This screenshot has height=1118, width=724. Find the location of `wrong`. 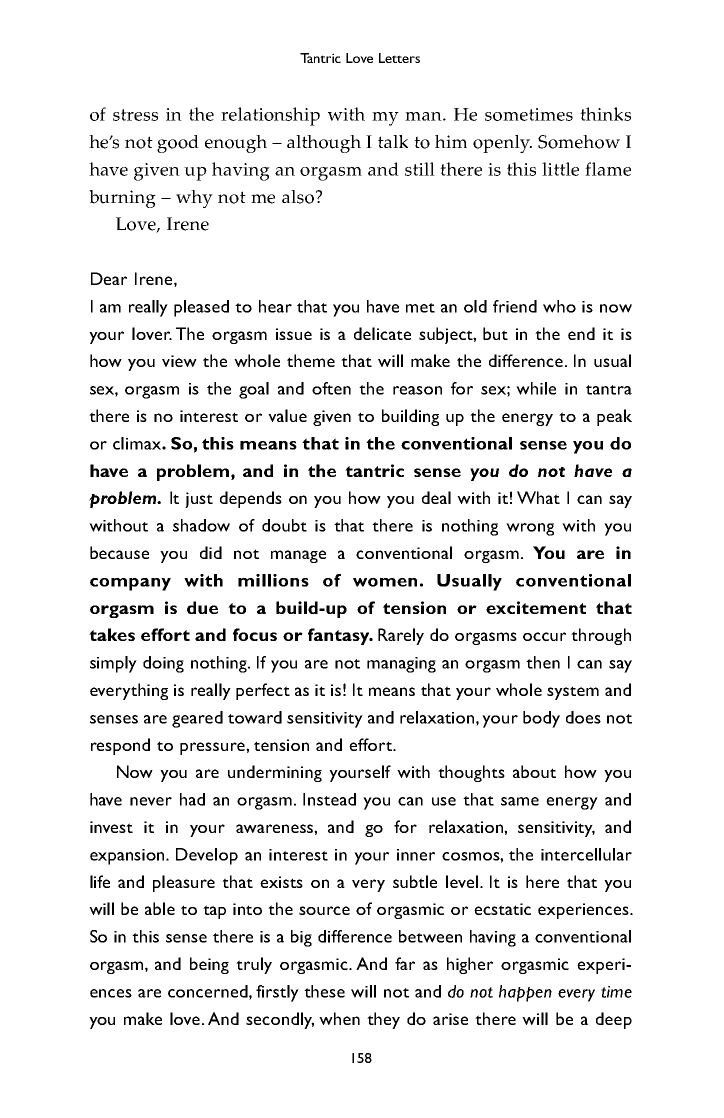

wrong is located at coordinates (530, 529).
